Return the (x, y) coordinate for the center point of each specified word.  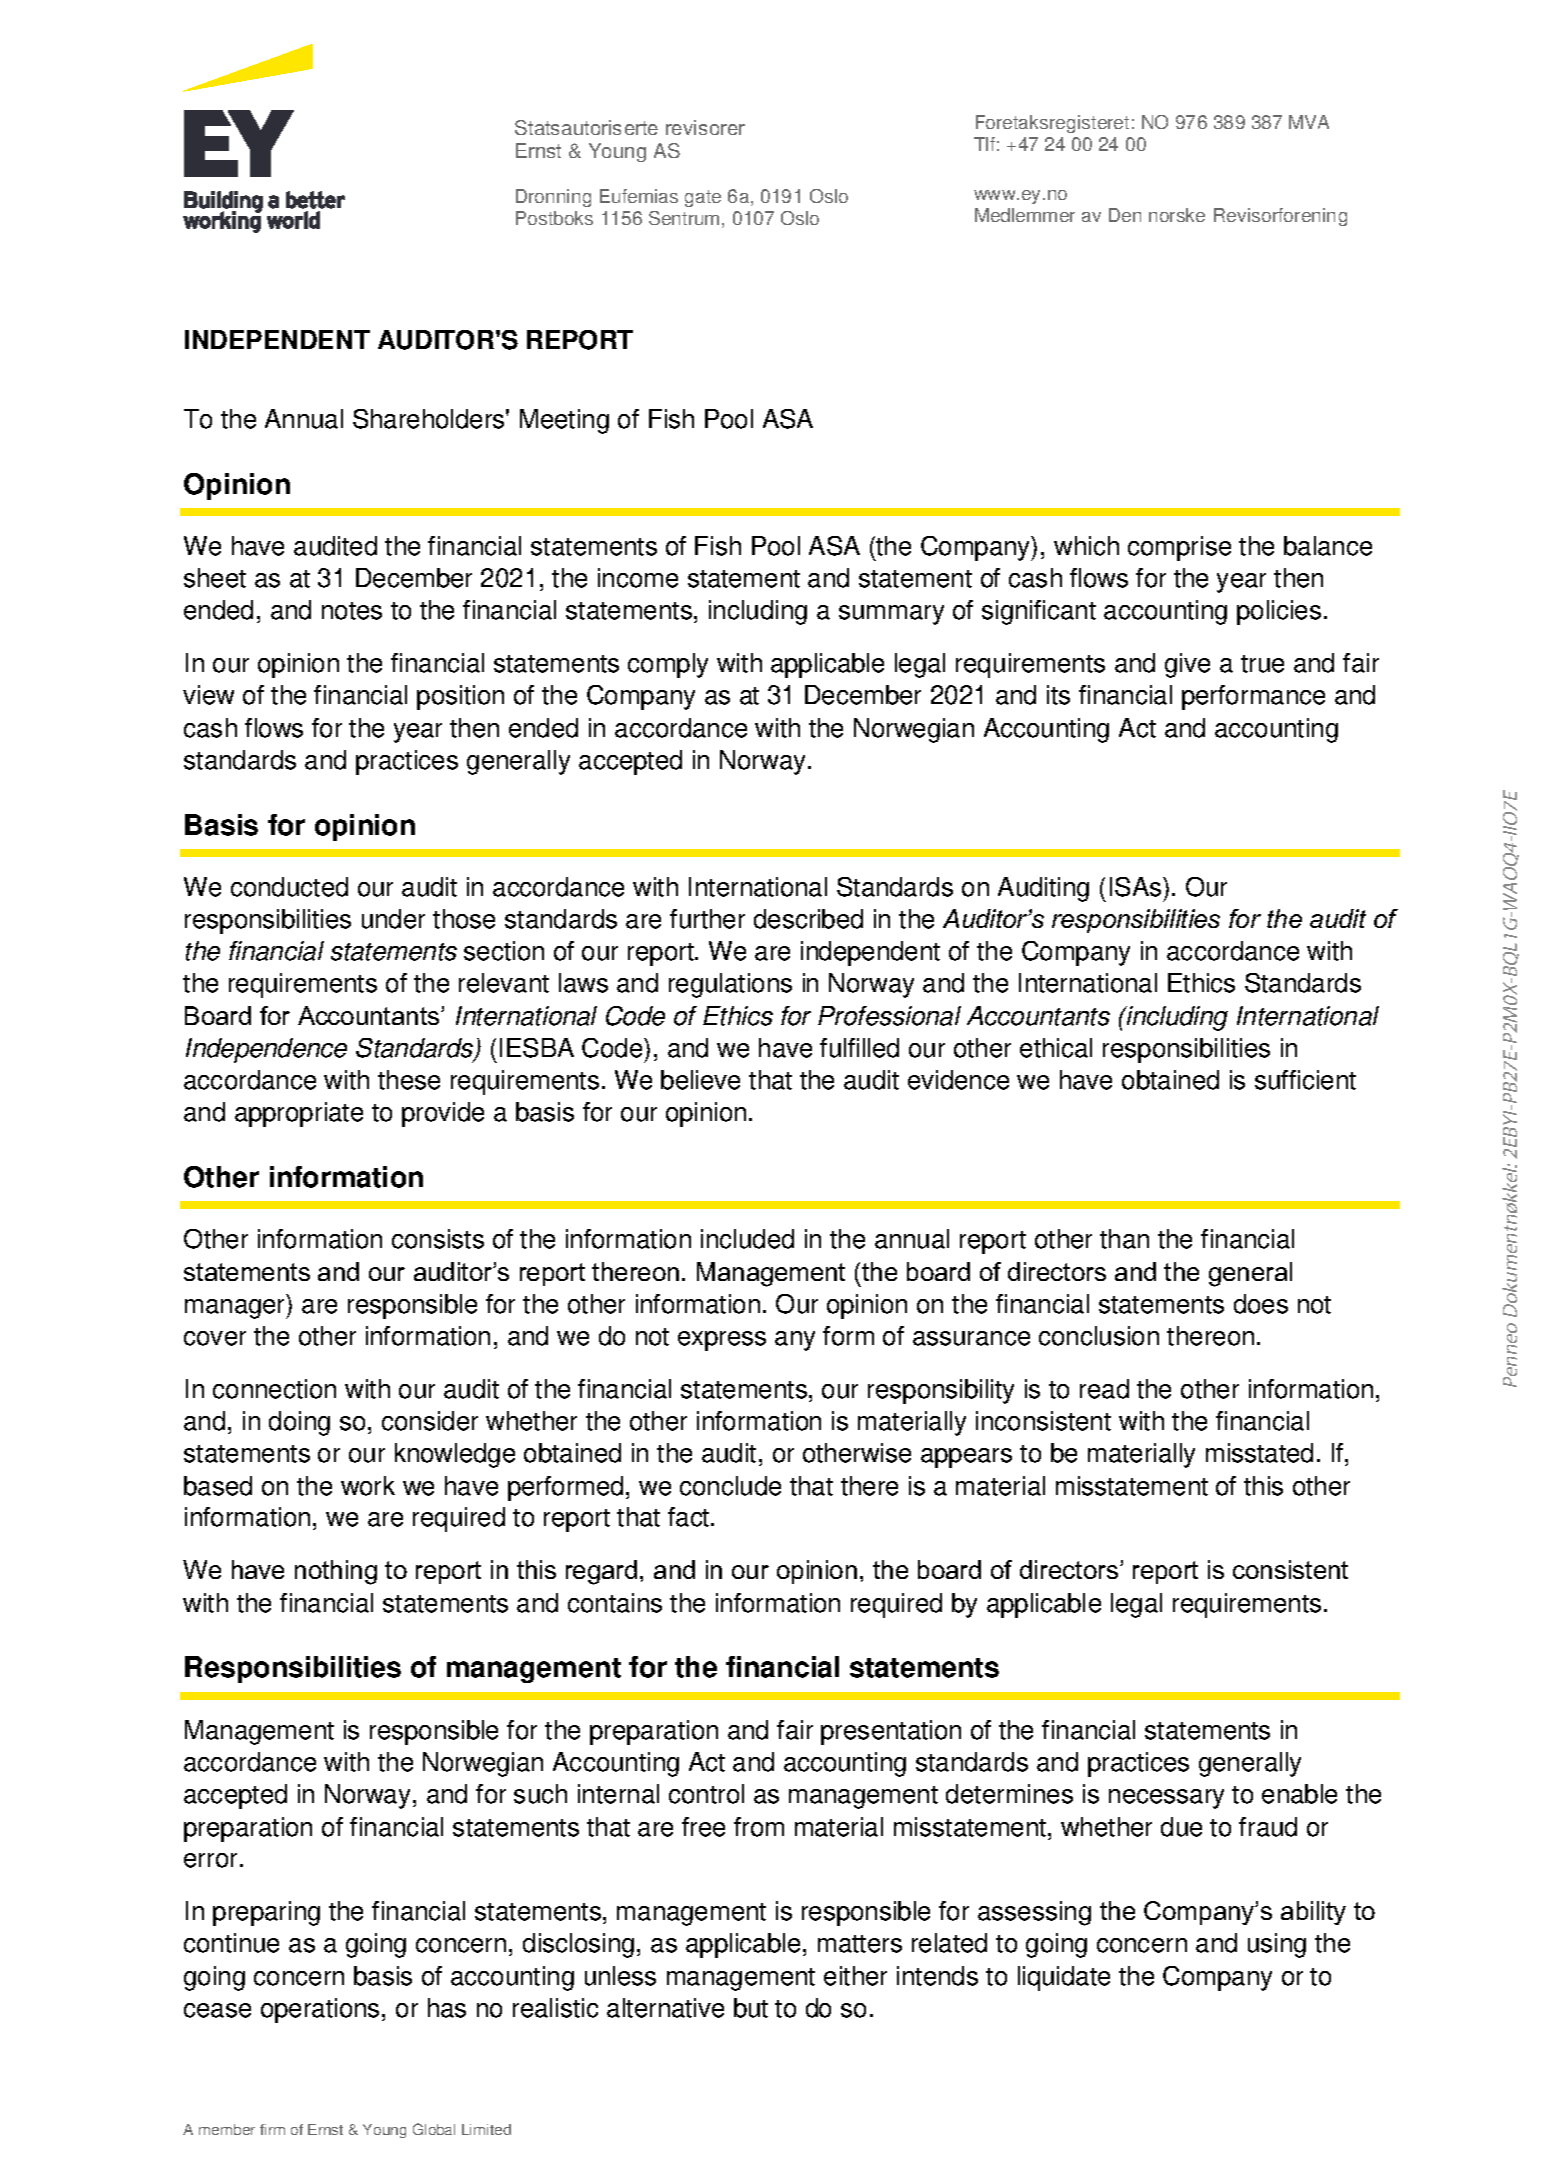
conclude (730, 1486)
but (751, 2008)
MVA (1309, 122)
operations (320, 2010)
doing (299, 1423)
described (808, 919)
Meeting (564, 421)
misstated (1259, 1453)
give (1187, 665)
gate (703, 198)
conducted (289, 887)
